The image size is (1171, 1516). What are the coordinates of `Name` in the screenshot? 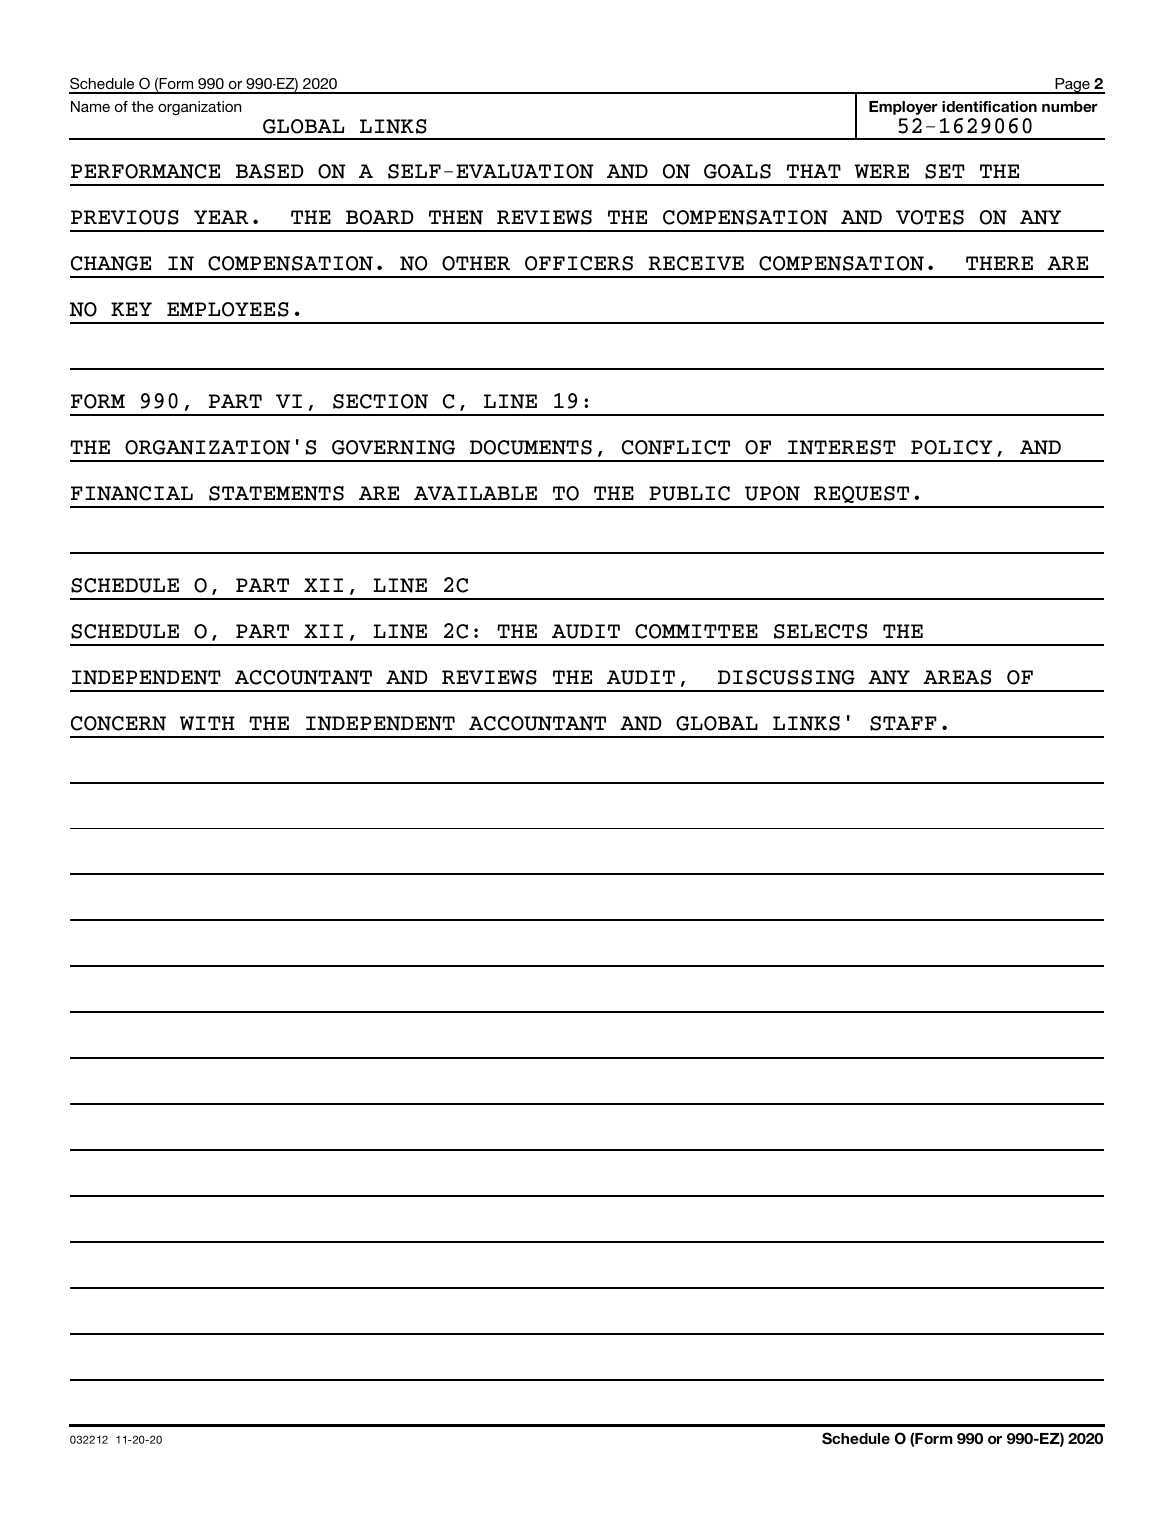 It's located at (90, 106).
